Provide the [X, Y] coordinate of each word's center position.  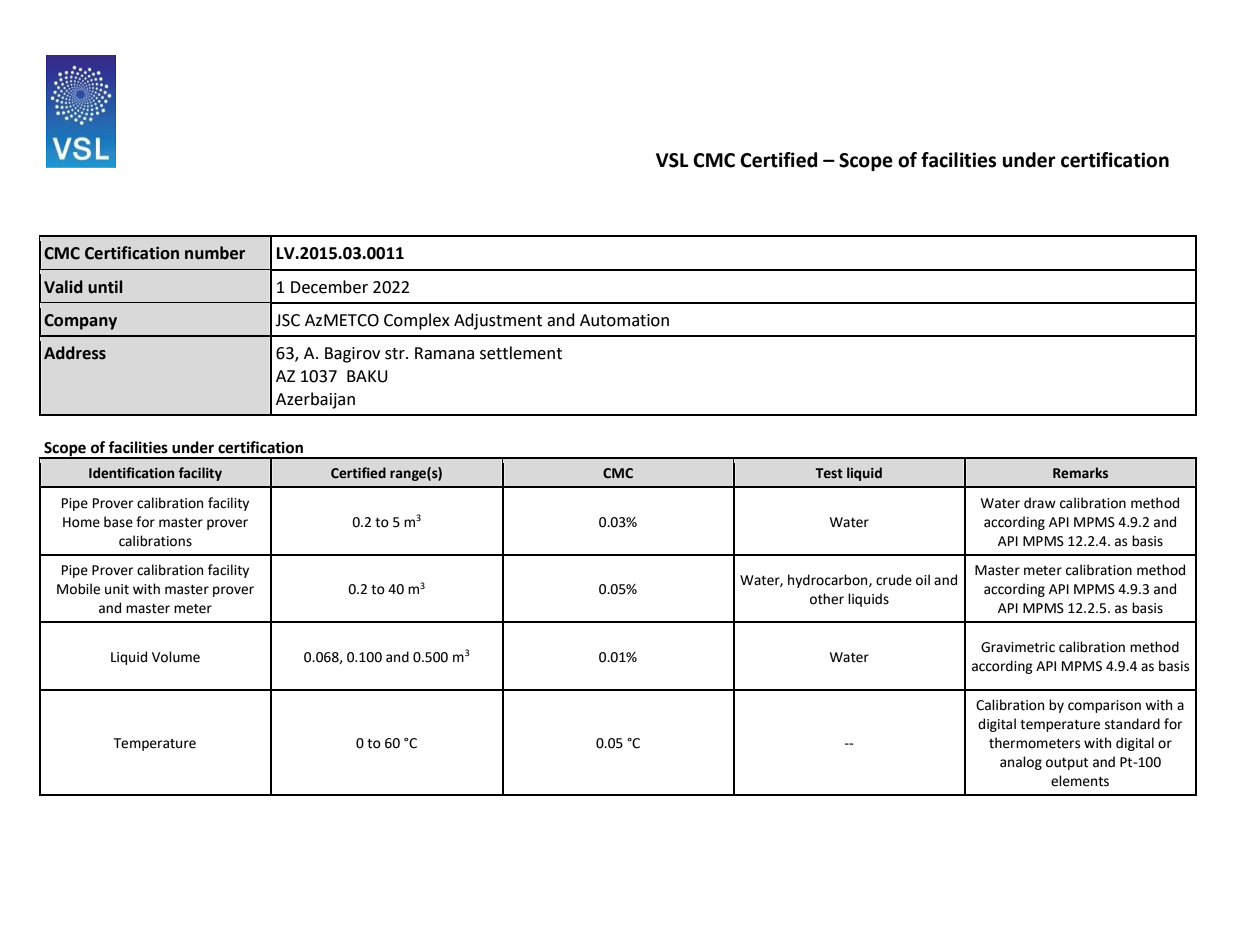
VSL [672, 160]
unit [117, 589]
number [215, 253]
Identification [131, 473]
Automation [624, 320]
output [1067, 764]
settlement [521, 353]
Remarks [1080, 473]
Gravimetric [1018, 647]
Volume [176, 657]
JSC [287, 320]
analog [1021, 763]
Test [829, 473]
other [827, 599]
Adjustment [498, 321]
